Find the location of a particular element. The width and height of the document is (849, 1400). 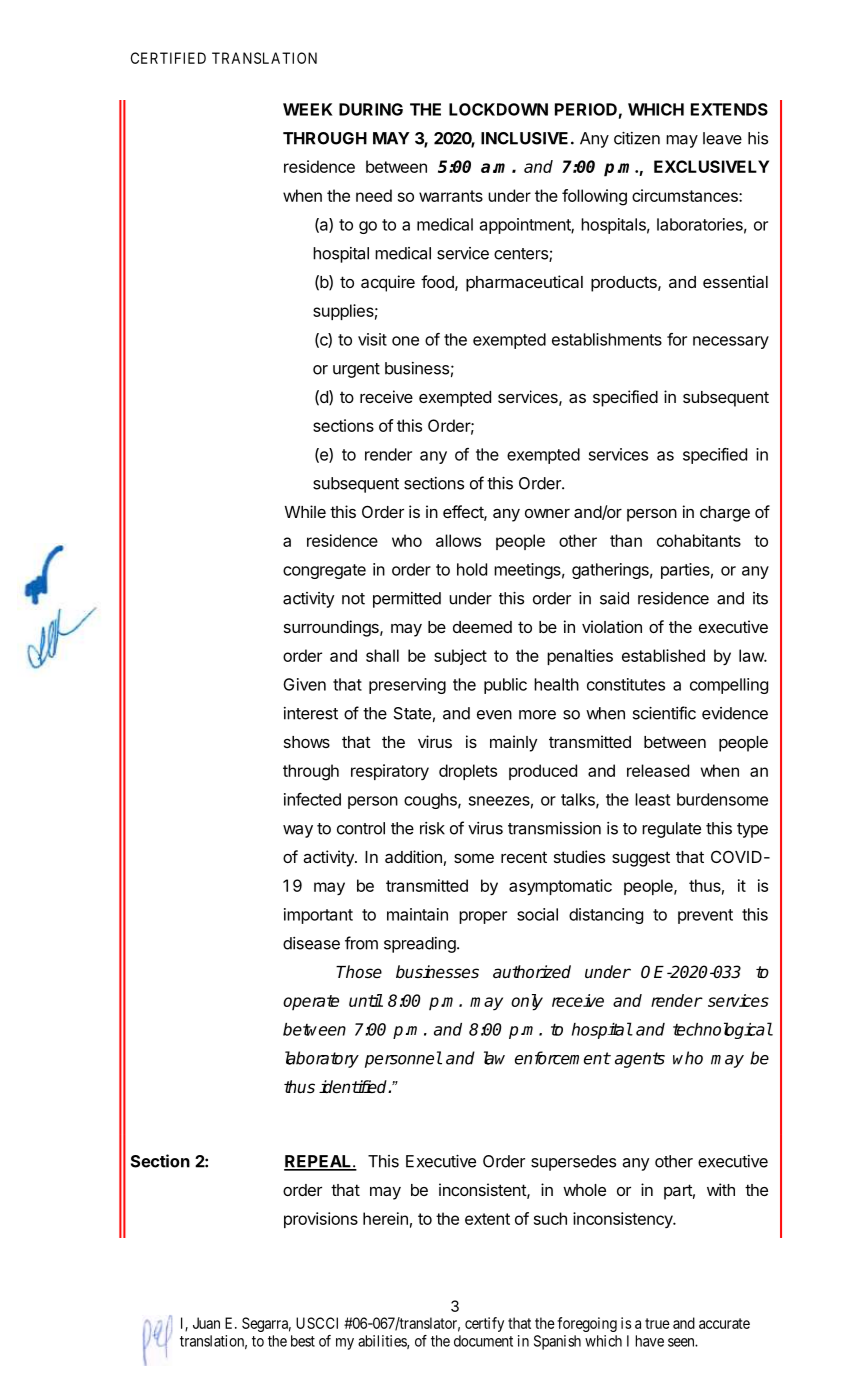

Juan is located at coordinates (206, 1323).
